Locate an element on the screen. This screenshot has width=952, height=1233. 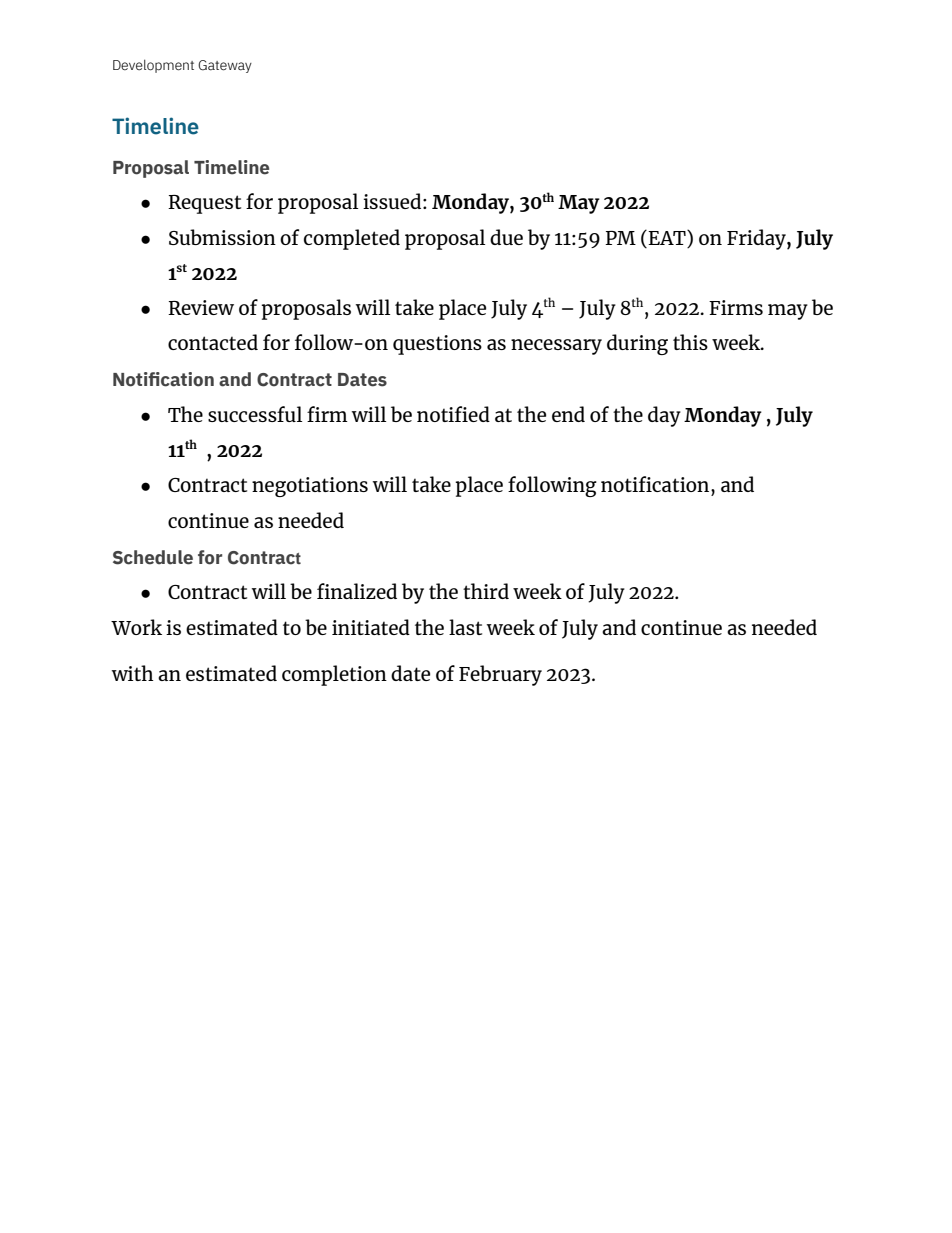
EAT is located at coordinates (668, 237).
